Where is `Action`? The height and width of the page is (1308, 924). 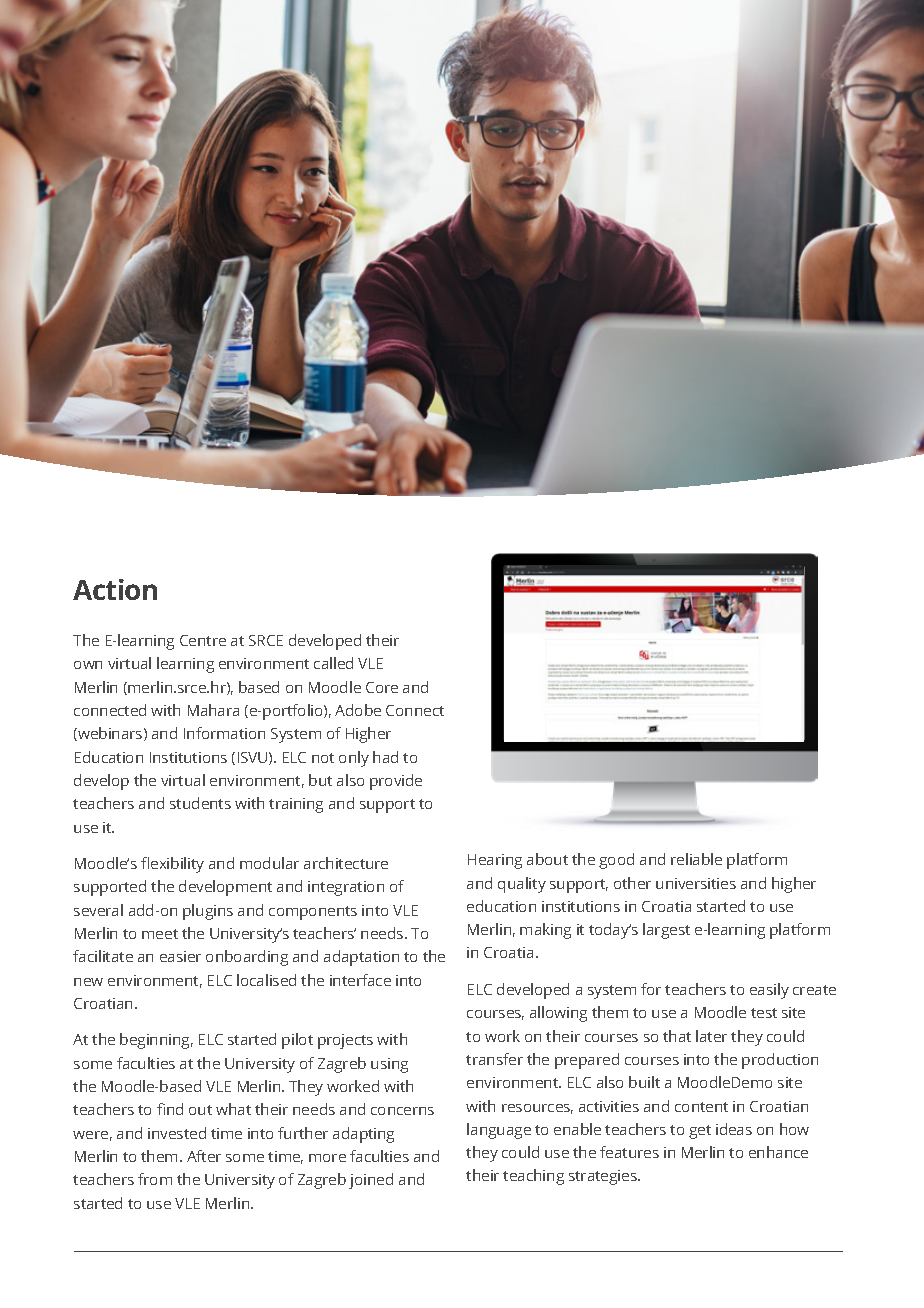
Action is located at coordinates (115, 589).
